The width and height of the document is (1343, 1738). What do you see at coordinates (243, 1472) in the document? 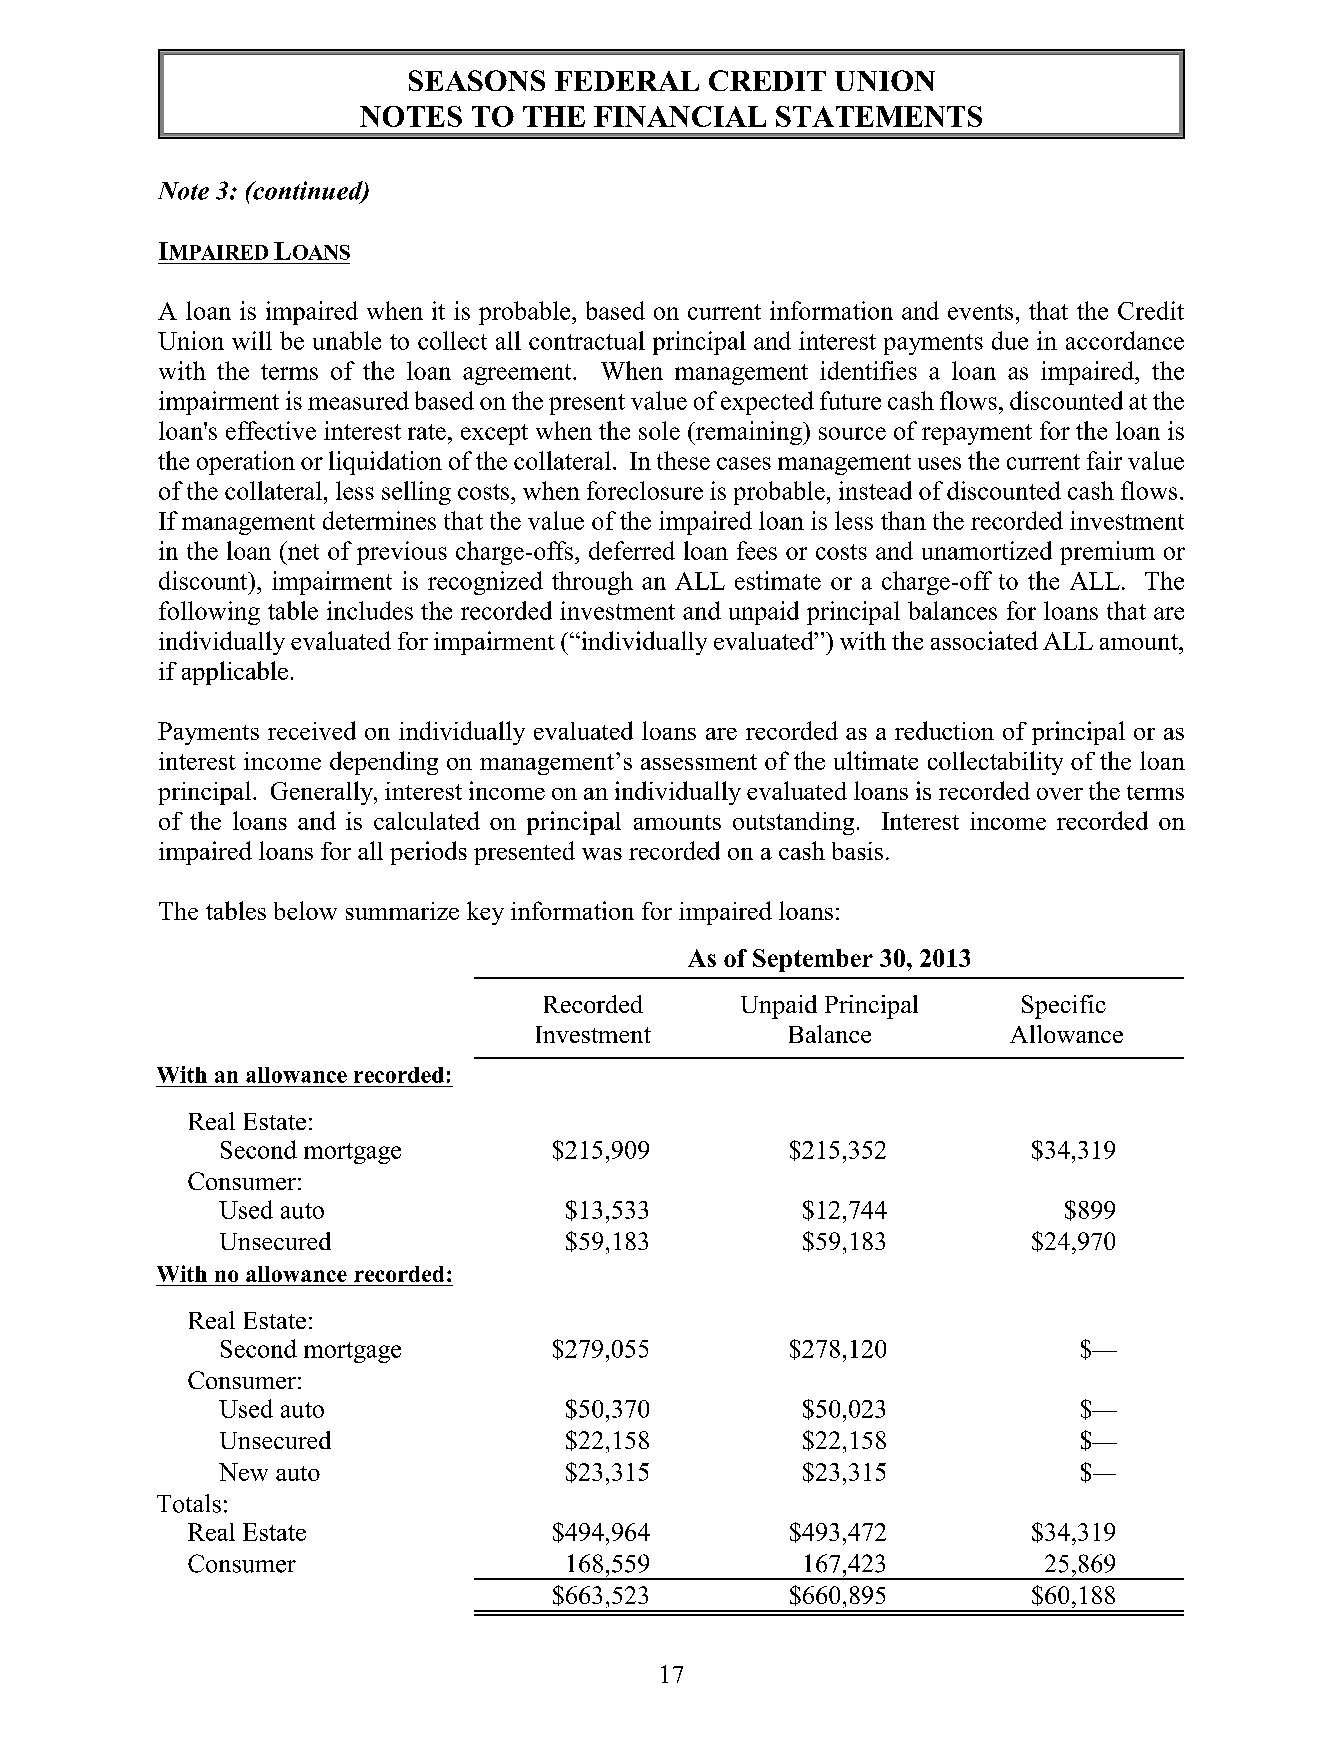
I see `New` at bounding box center [243, 1472].
